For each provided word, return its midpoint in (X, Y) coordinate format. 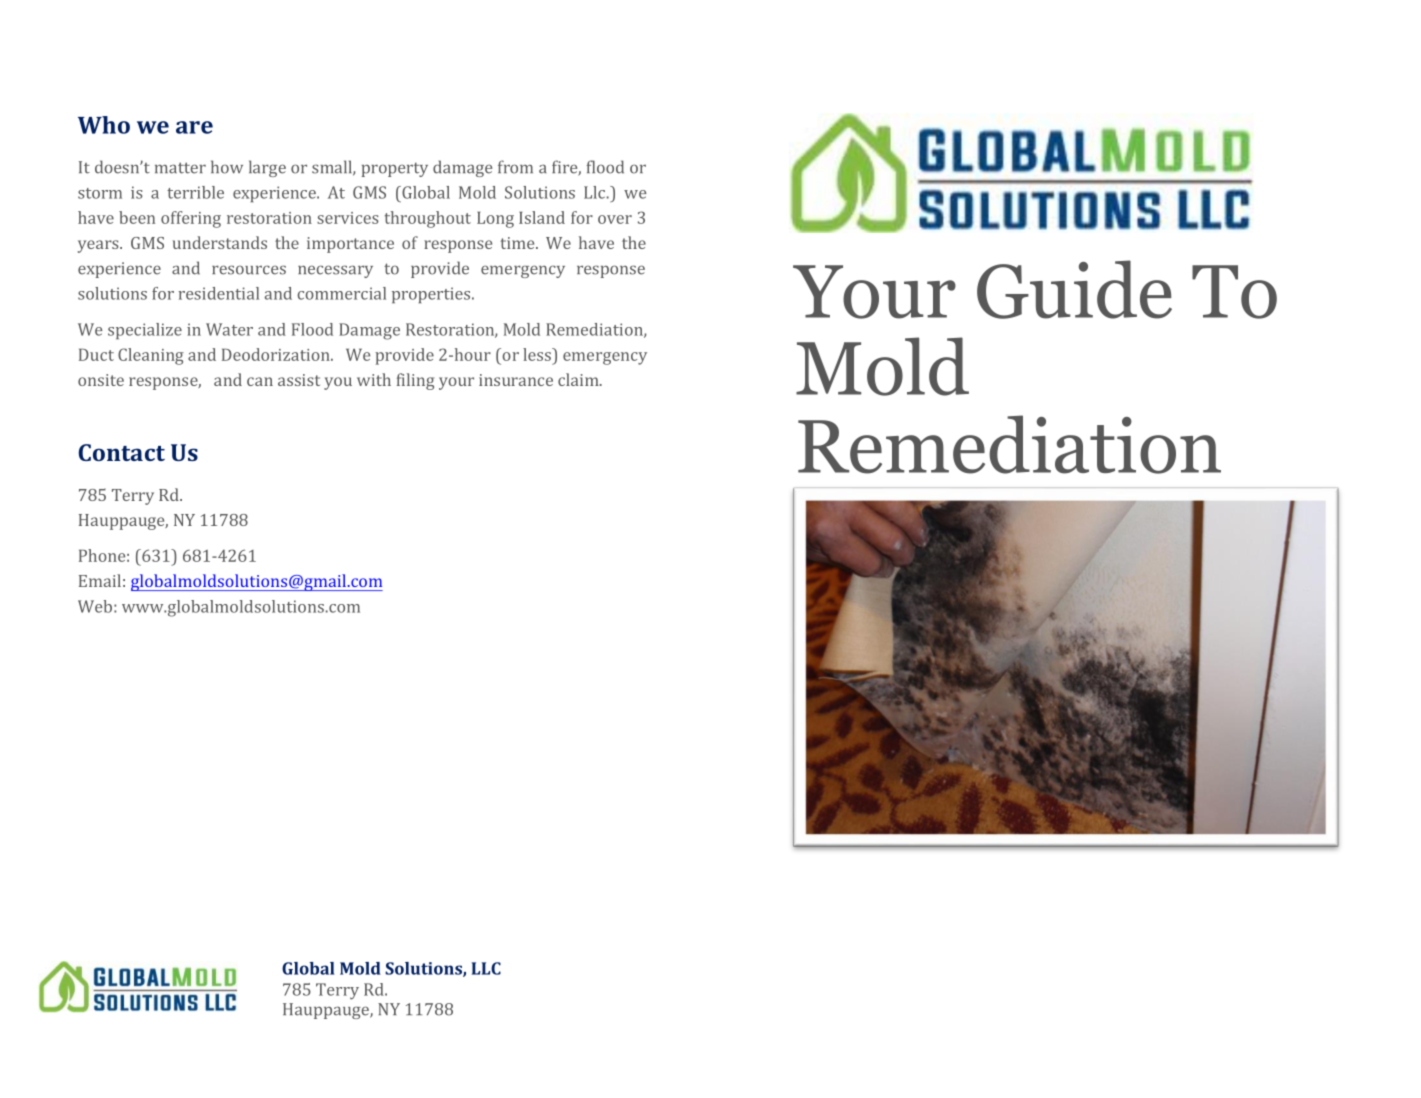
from (515, 167)
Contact (122, 452)
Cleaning (151, 356)
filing (415, 381)
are (194, 127)
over (615, 219)
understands (220, 242)
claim (579, 379)
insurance (516, 380)
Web (95, 606)
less (538, 354)
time (518, 243)
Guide (1074, 289)
